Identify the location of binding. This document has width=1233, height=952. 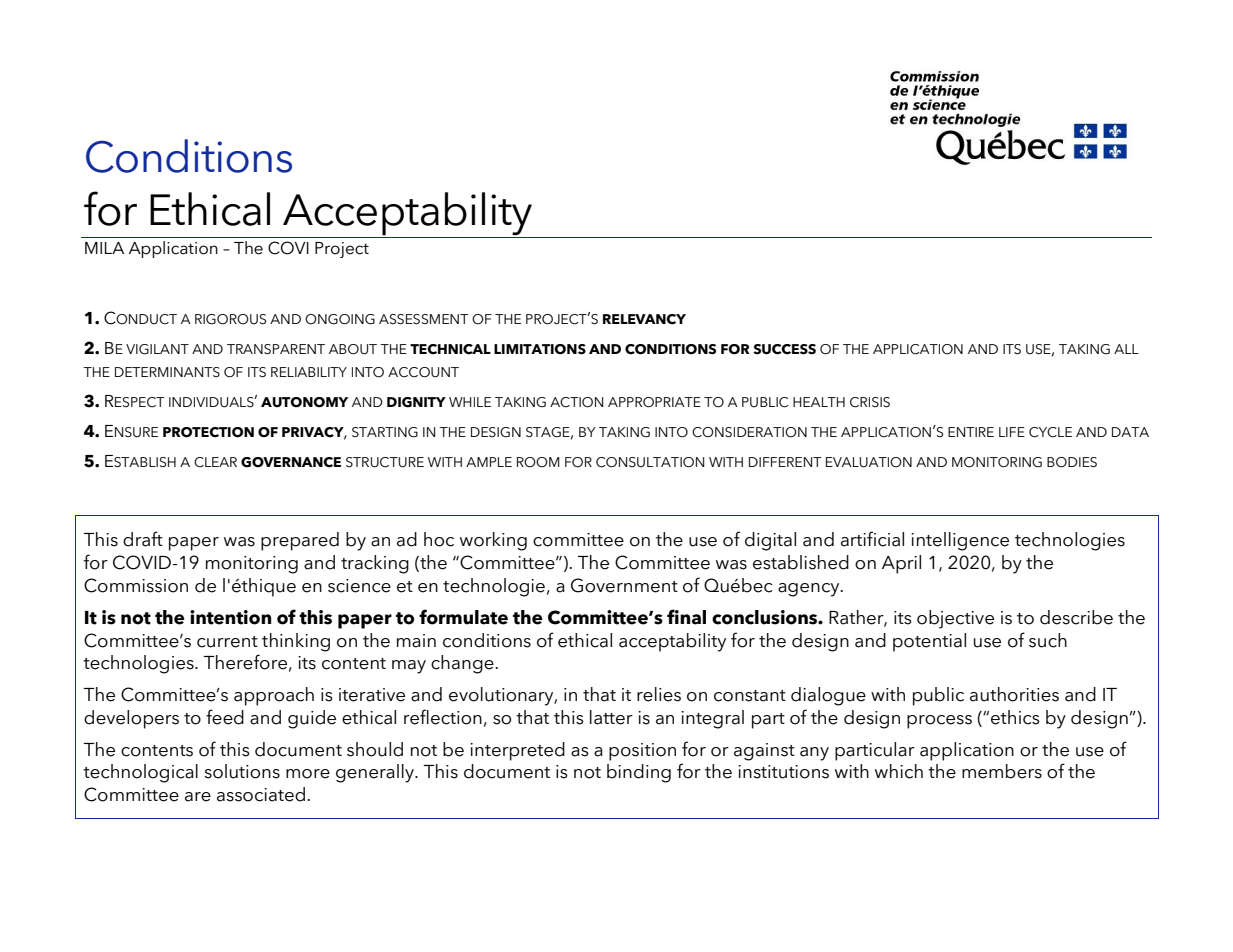
(639, 773).
